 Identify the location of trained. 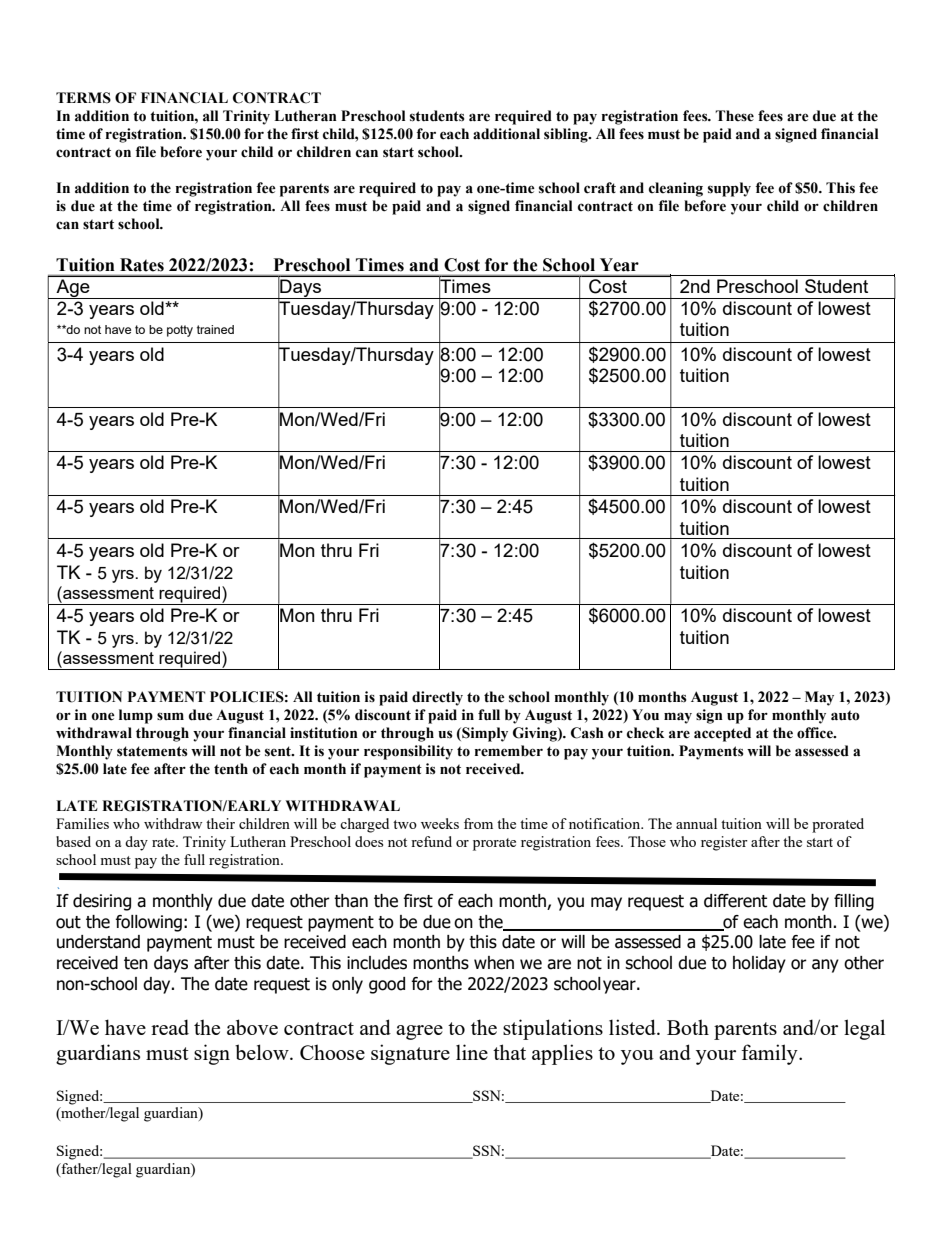
(215, 329).
